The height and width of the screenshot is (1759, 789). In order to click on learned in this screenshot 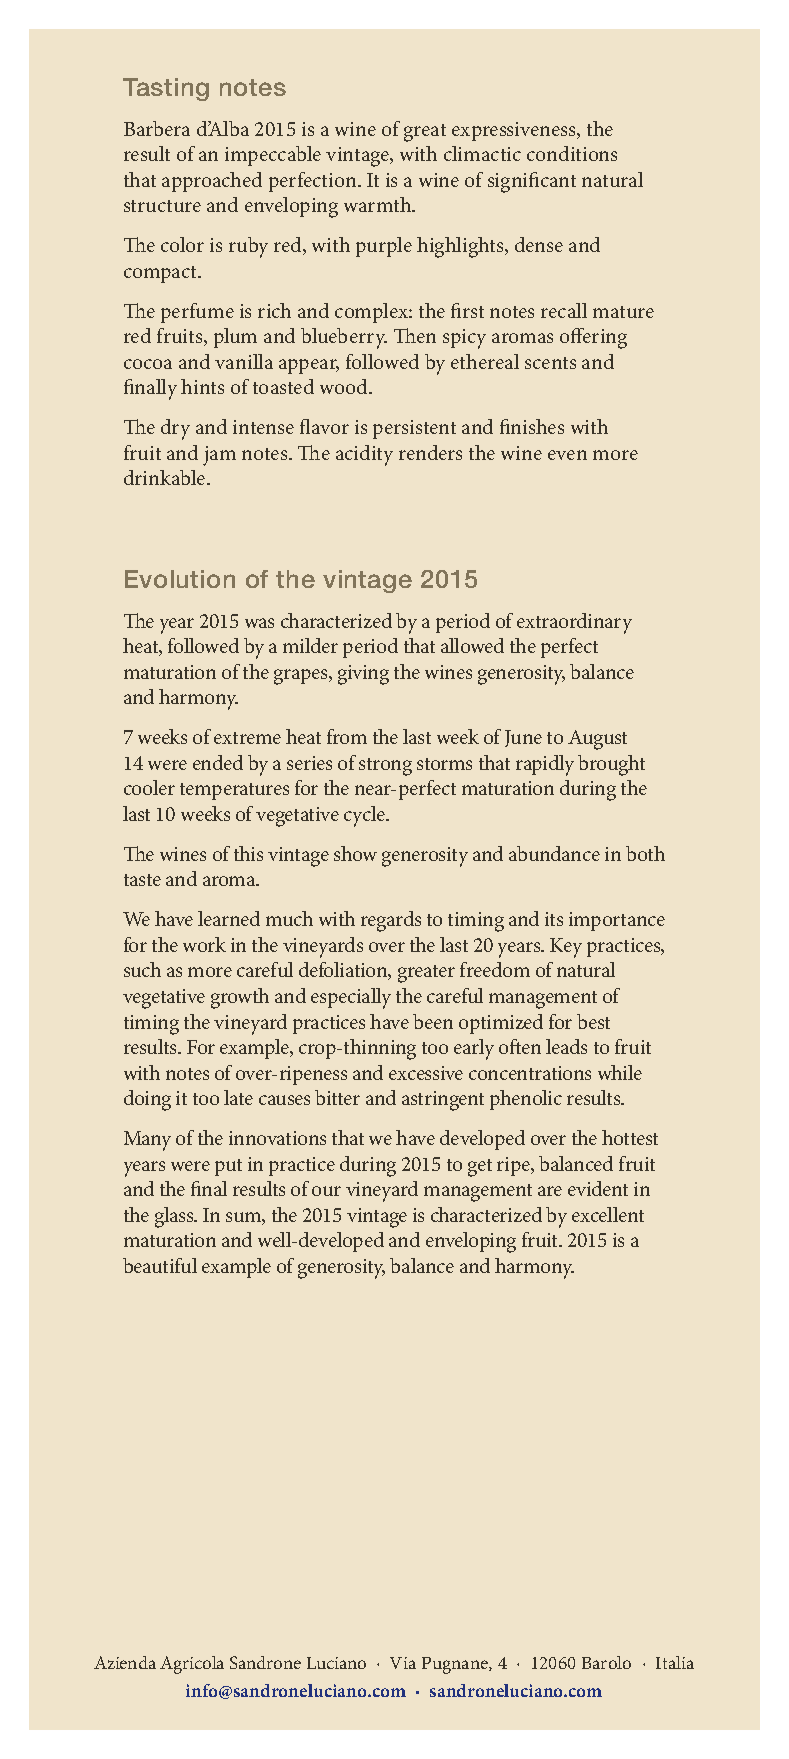, I will do `click(229, 918)`.
